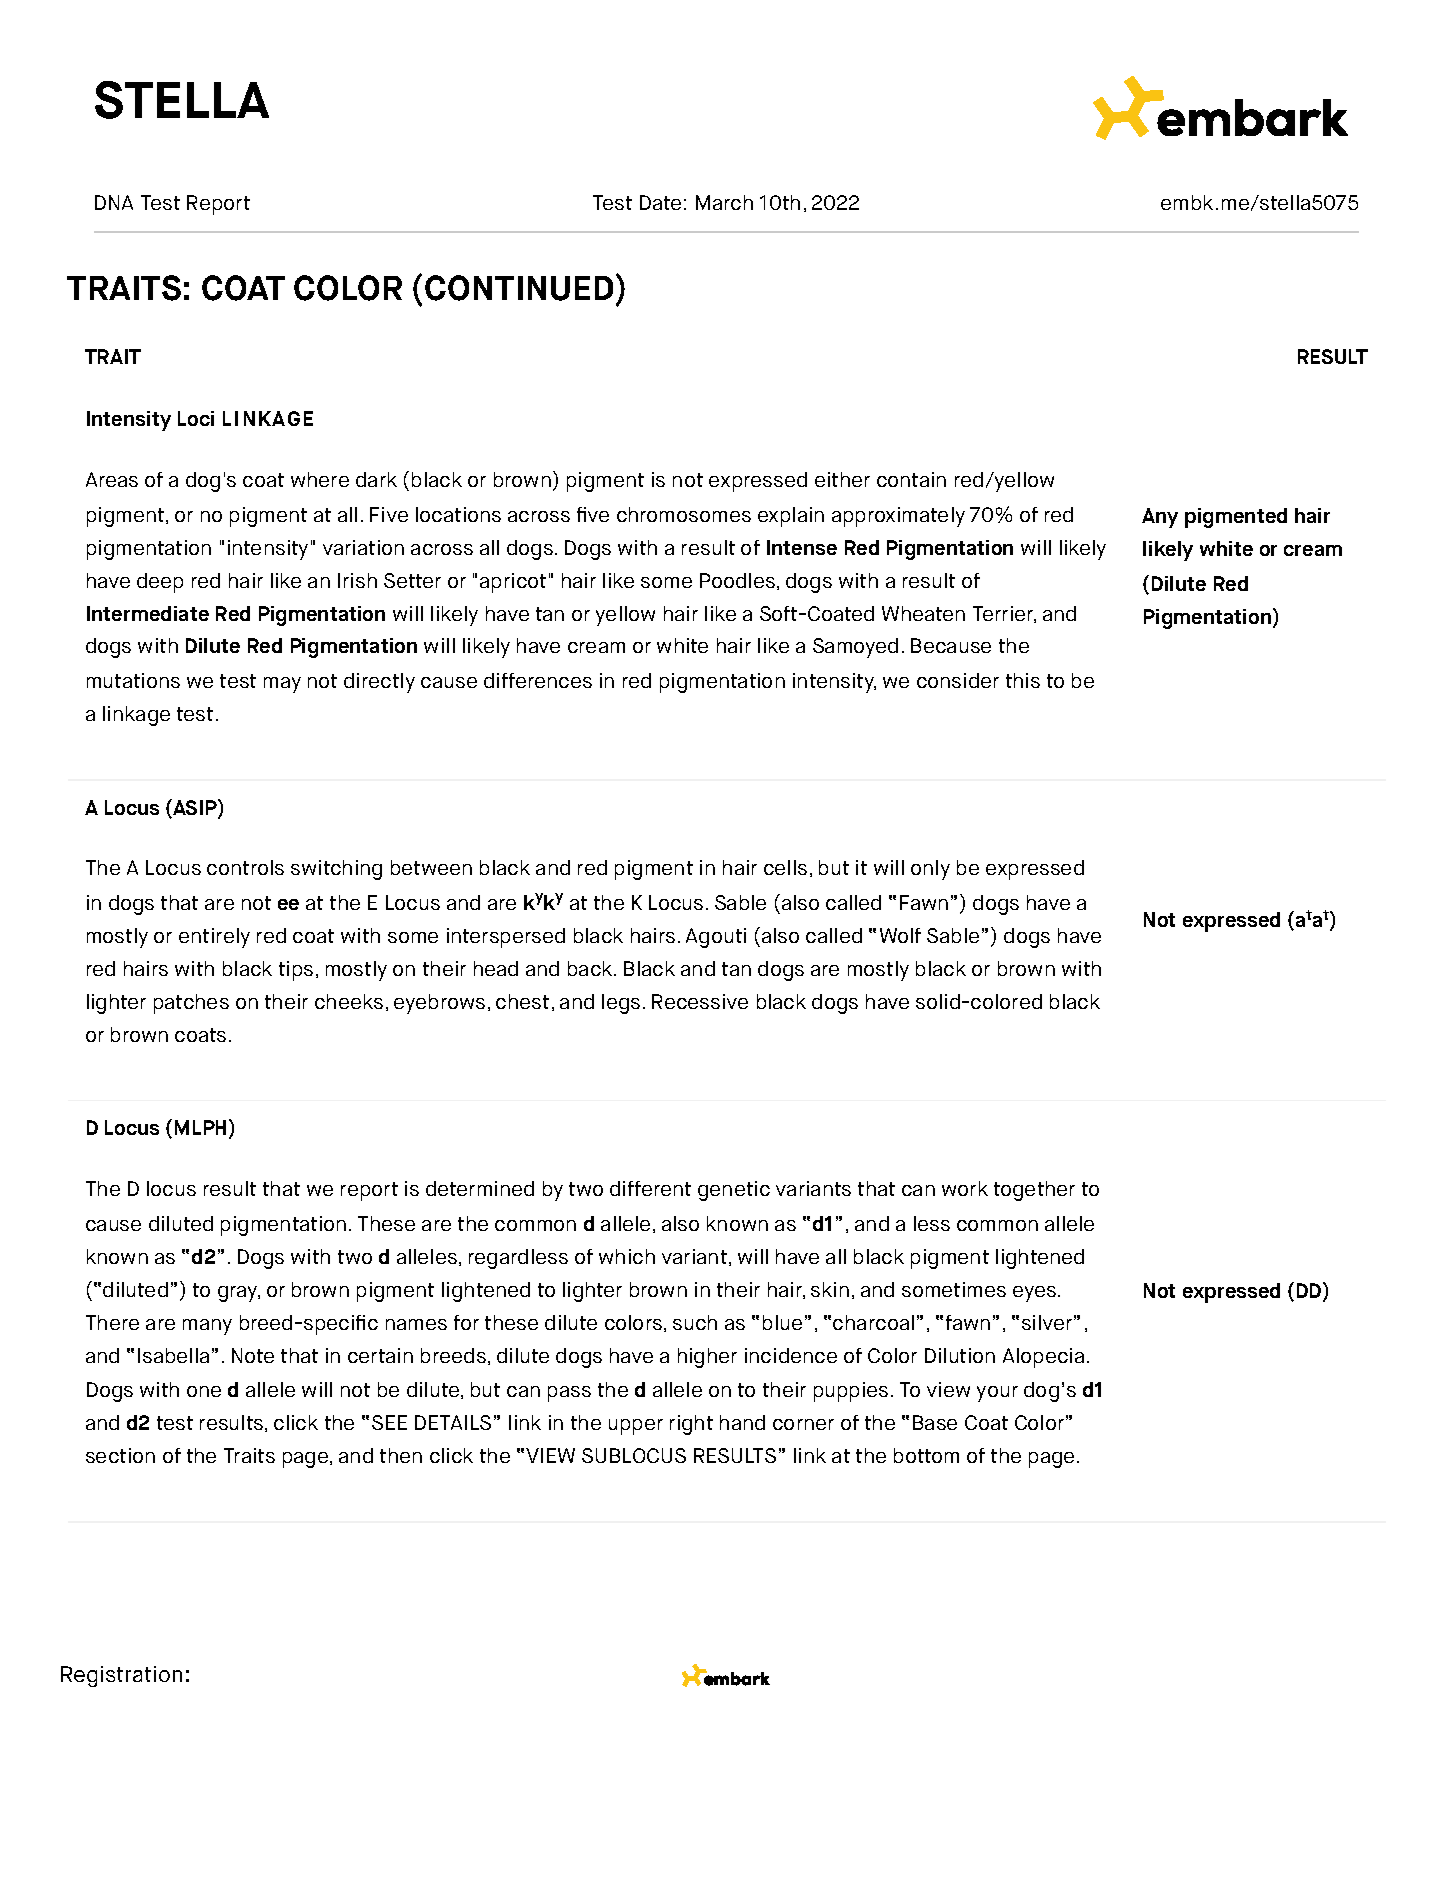 This page has width=1451, height=1878. Describe the element at coordinates (538, 680) in the page. I see `differences` at that location.
